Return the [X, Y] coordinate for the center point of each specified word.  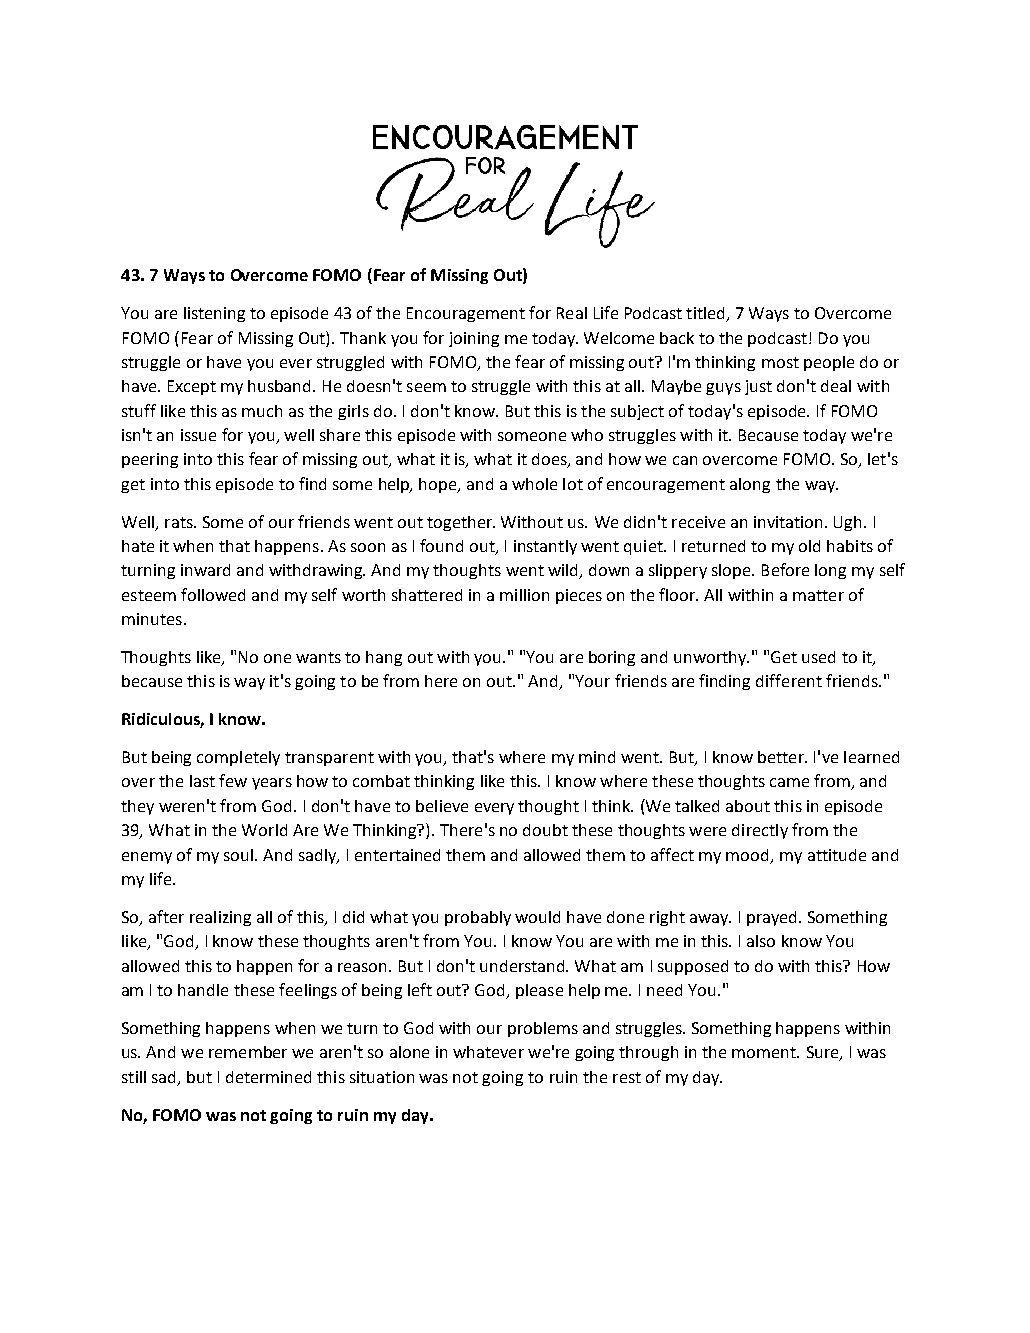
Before [785, 569]
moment [765, 1052]
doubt [545, 830]
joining [474, 339]
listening [214, 314]
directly [760, 831]
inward [205, 570]
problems [543, 1029]
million [524, 595]
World [264, 830]
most [780, 362]
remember [248, 1052]
